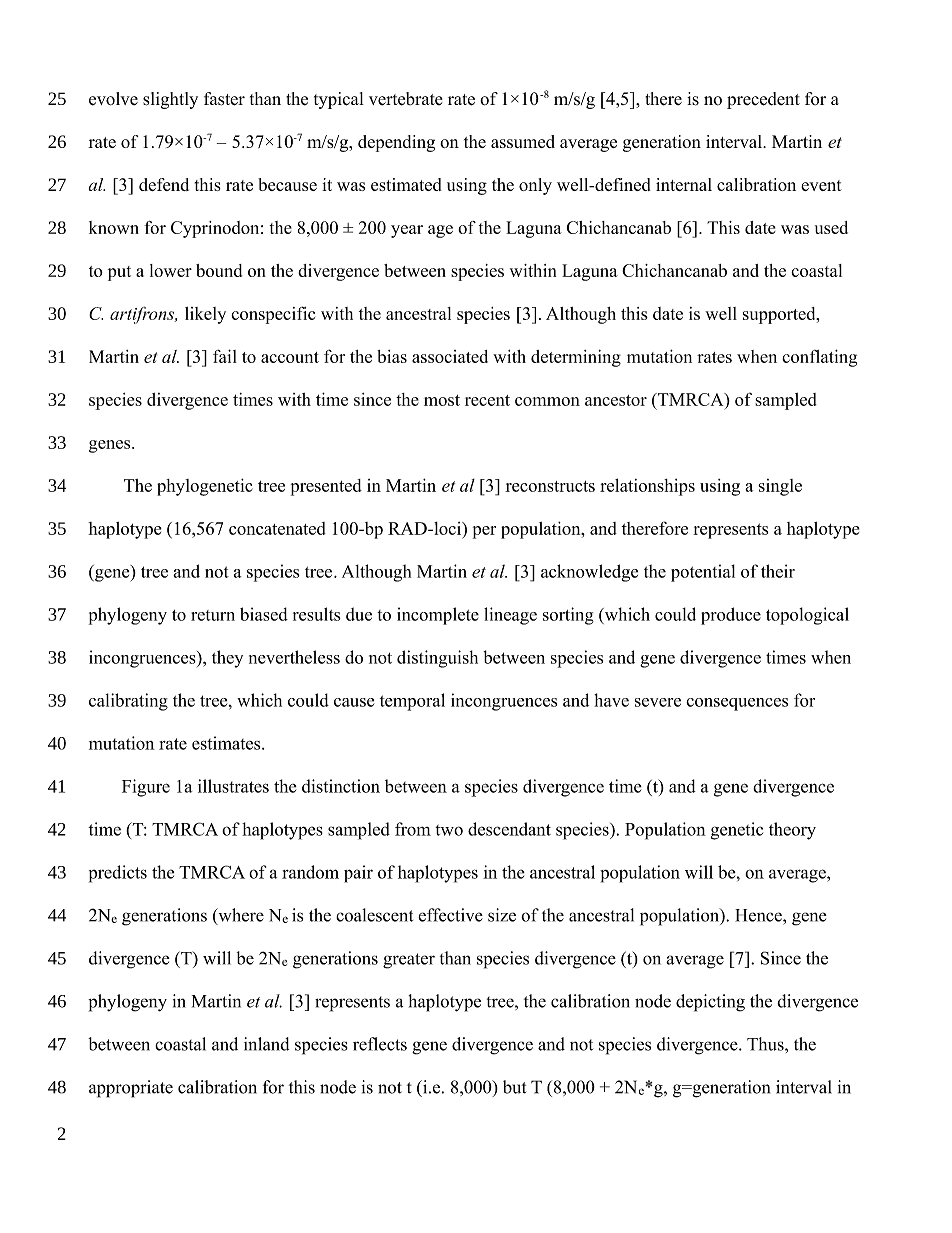 Image resolution: width=952 pixels, height=1233 pixels. What do you see at coordinates (766, 1044) in the document?
I see `Thus` at bounding box center [766, 1044].
